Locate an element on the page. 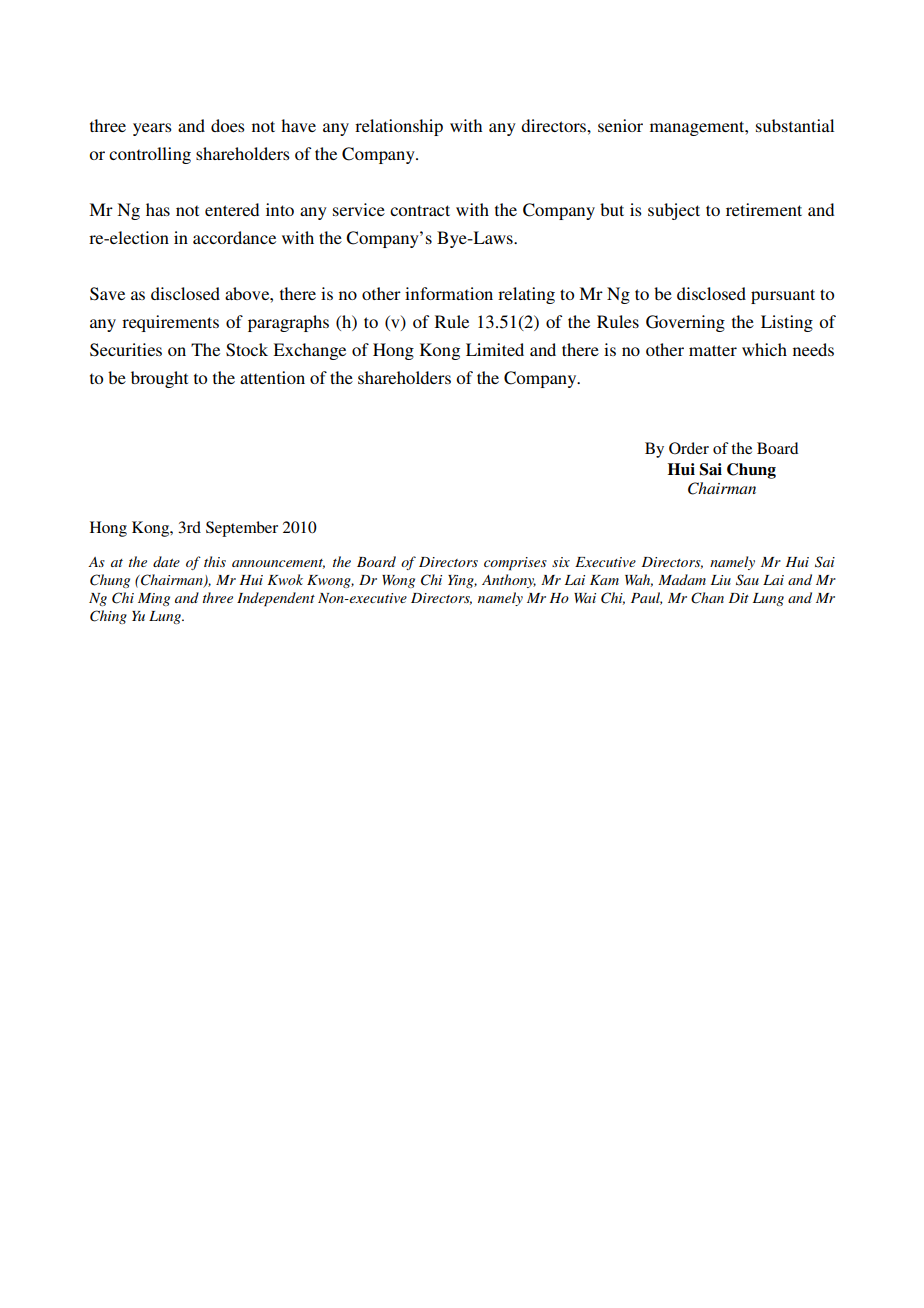 This page has height=1308, width=924. brought is located at coordinates (159, 379).
